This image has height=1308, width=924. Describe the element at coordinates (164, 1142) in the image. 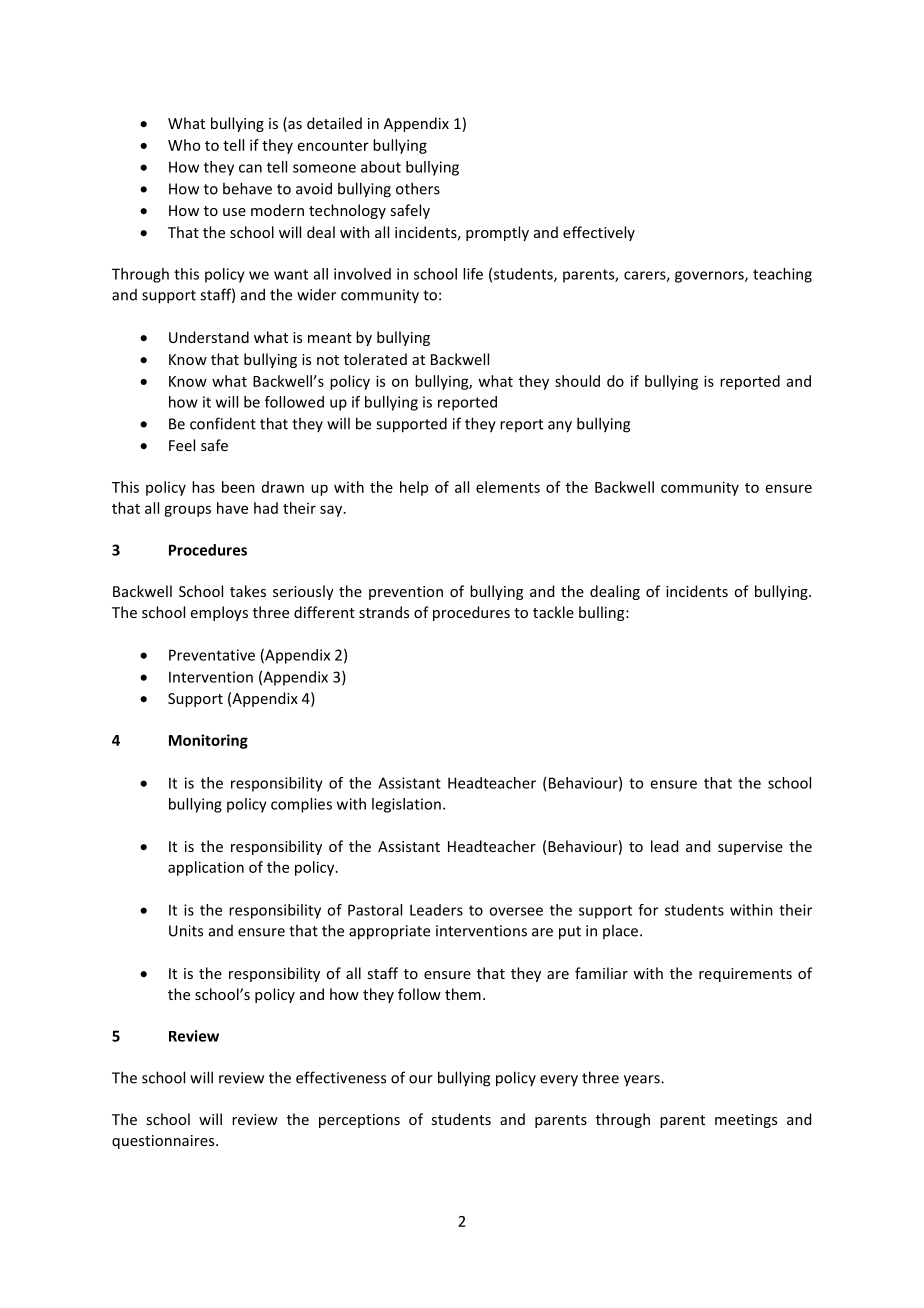

I see `questionnaires` at that location.
